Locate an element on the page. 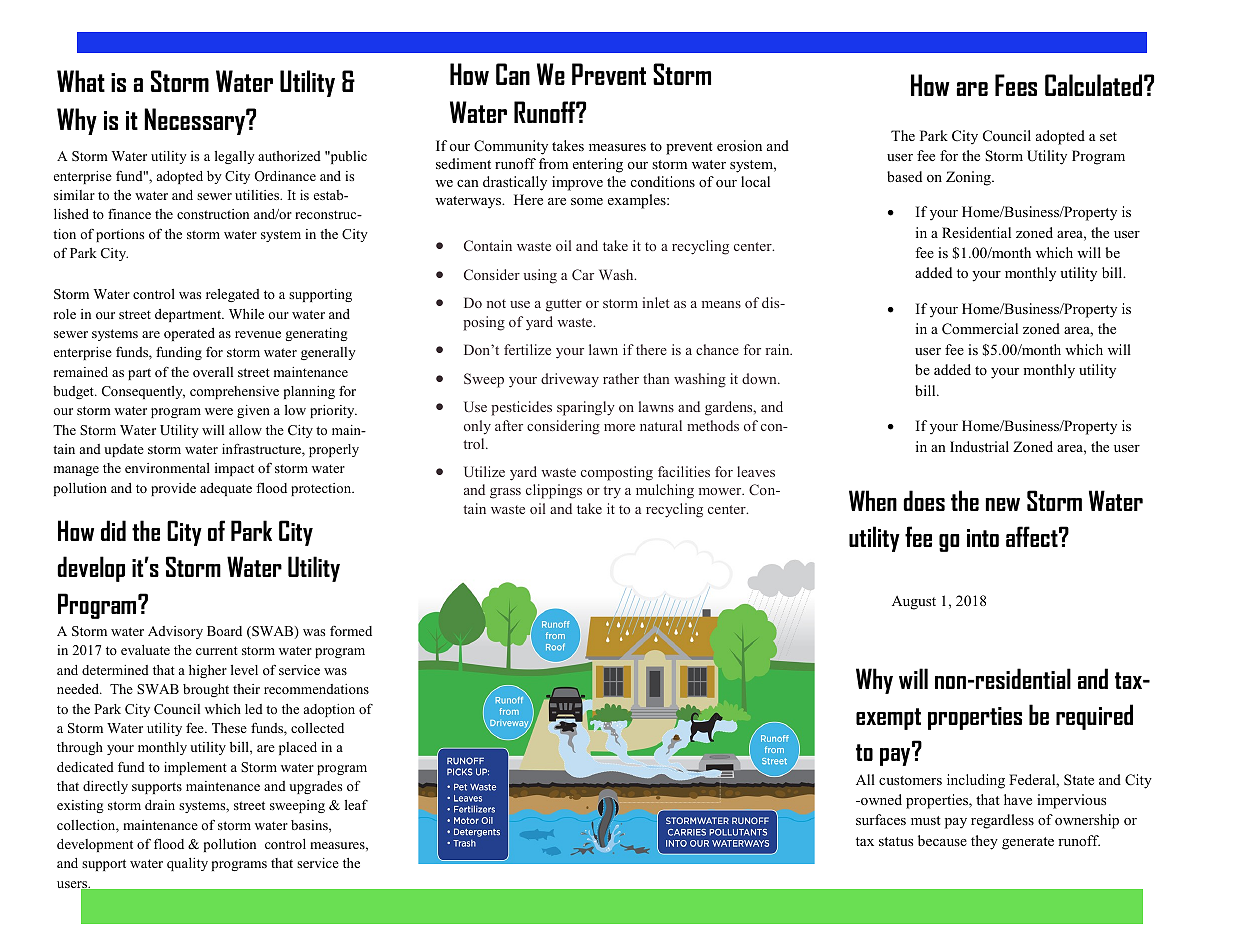 The image size is (1233, 952). fertilize is located at coordinates (527, 349).
